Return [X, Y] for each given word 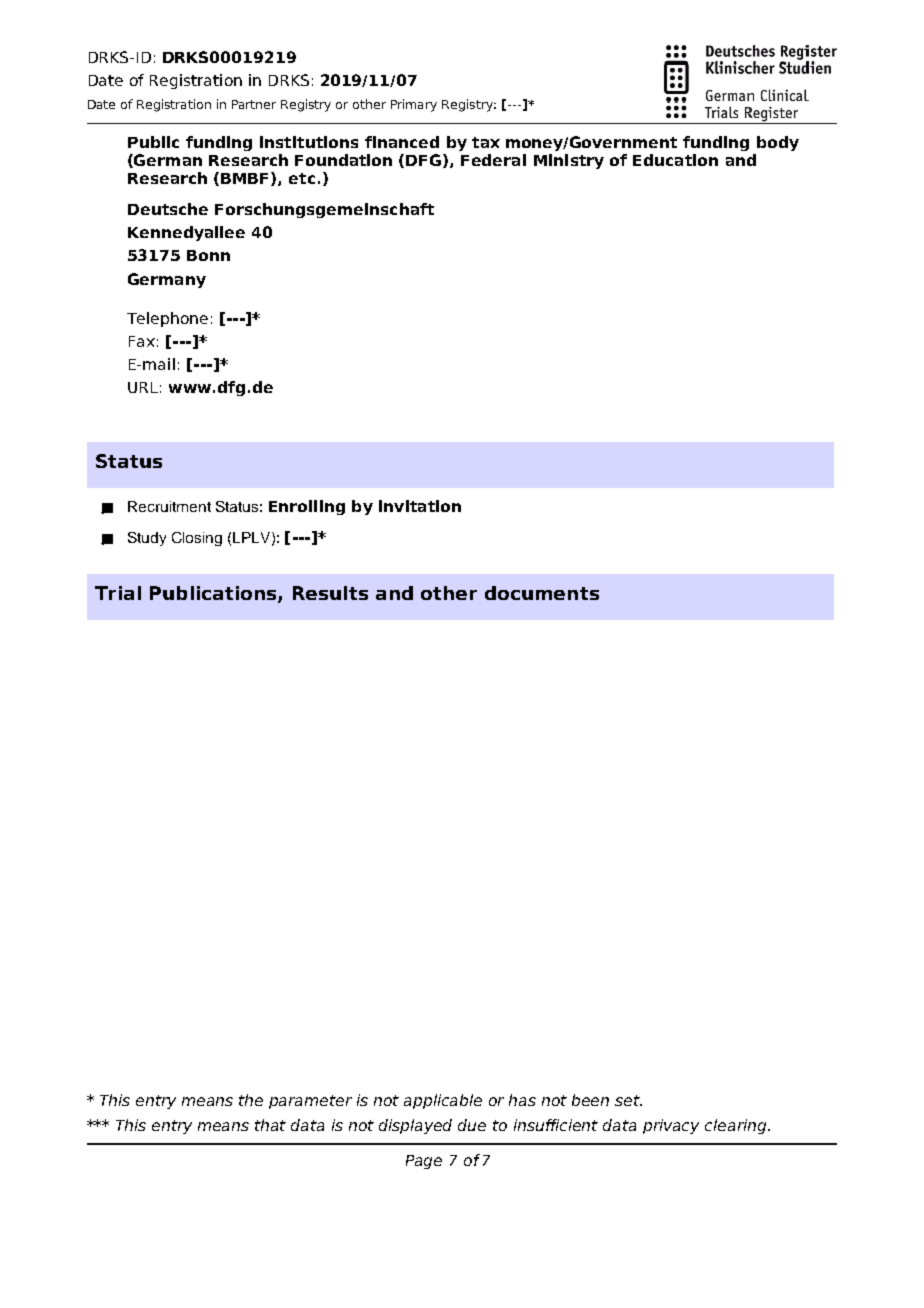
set [628, 1100]
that [270, 1125]
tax [486, 142]
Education [675, 160]
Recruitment [169, 506]
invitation [420, 506]
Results [330, 593]
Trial [118, 593]
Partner [254, 104]
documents [542, 593]
